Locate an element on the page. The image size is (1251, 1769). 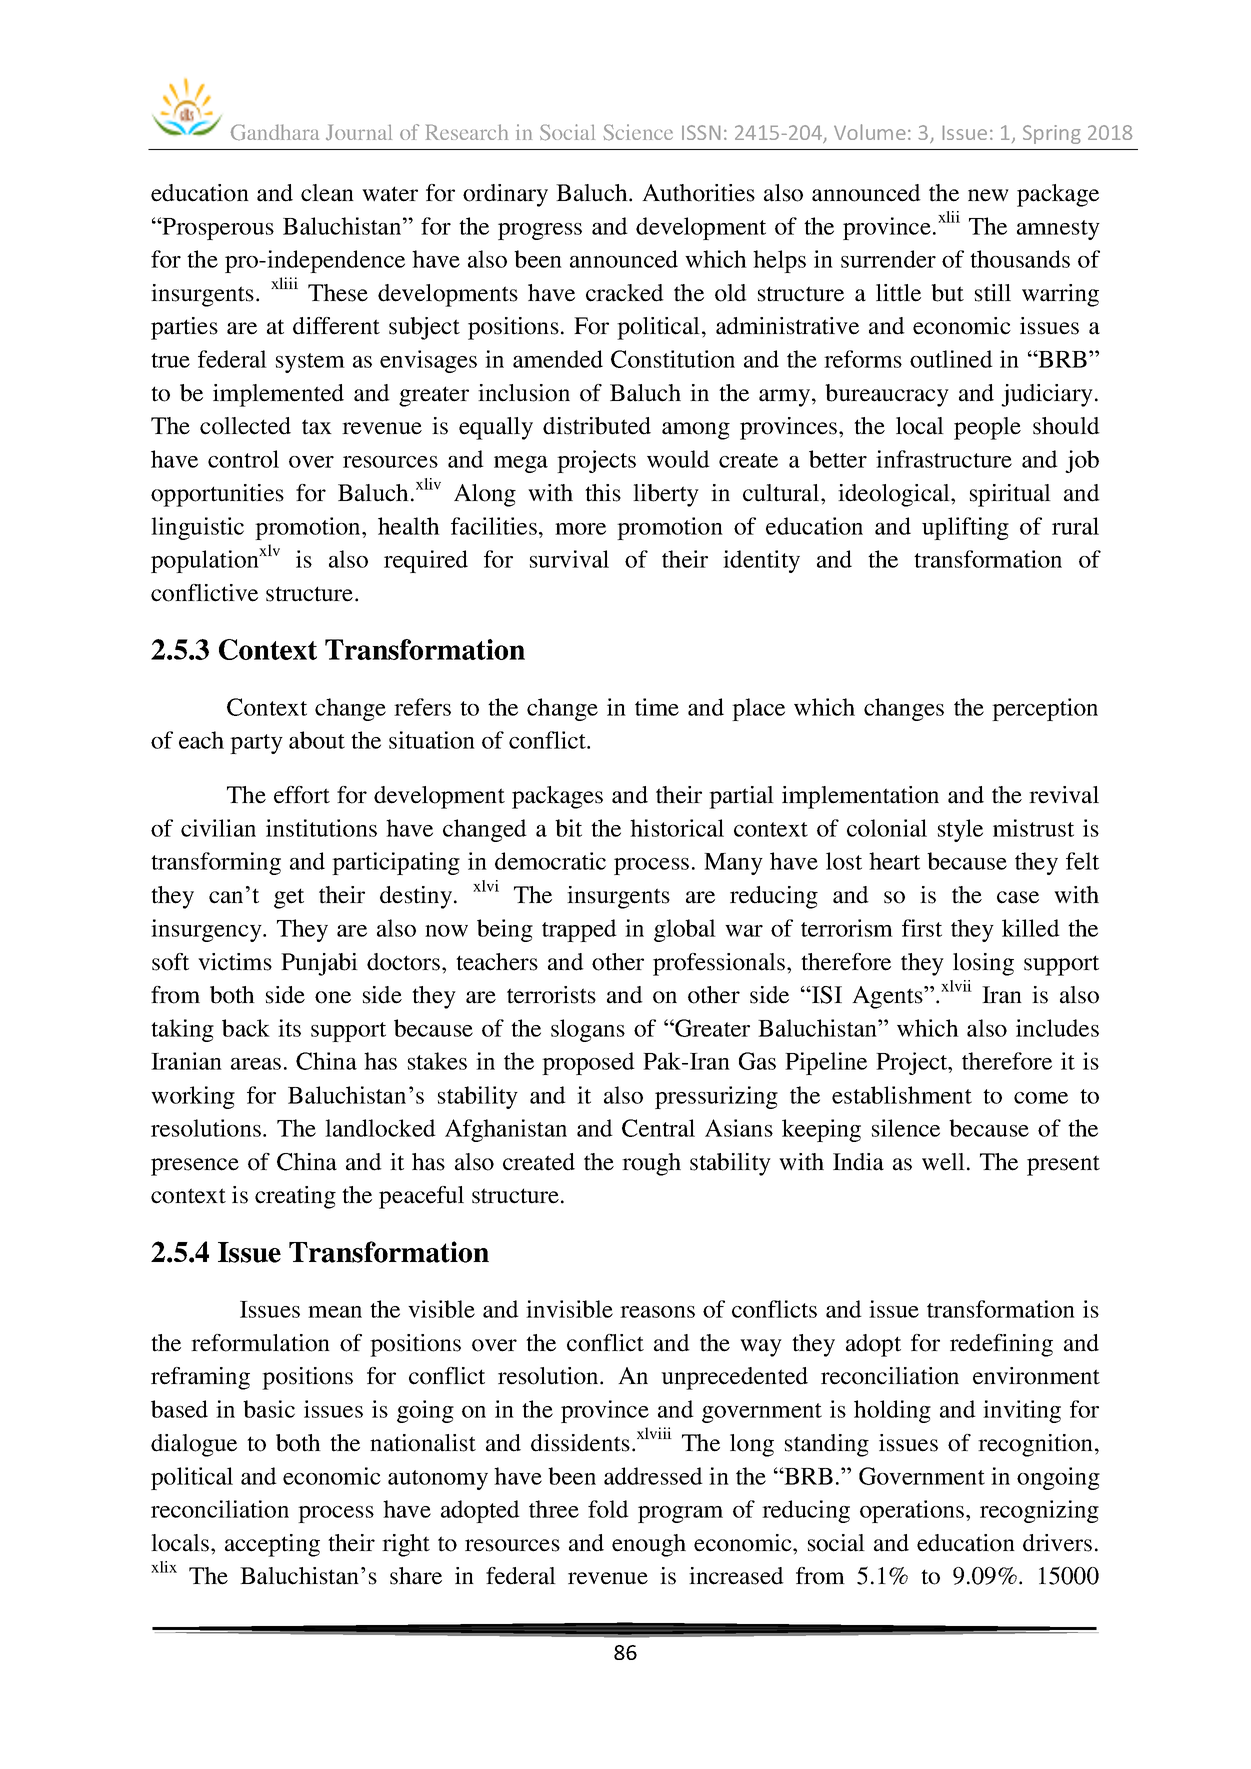
operations is located at coordinates (913, 1511).
